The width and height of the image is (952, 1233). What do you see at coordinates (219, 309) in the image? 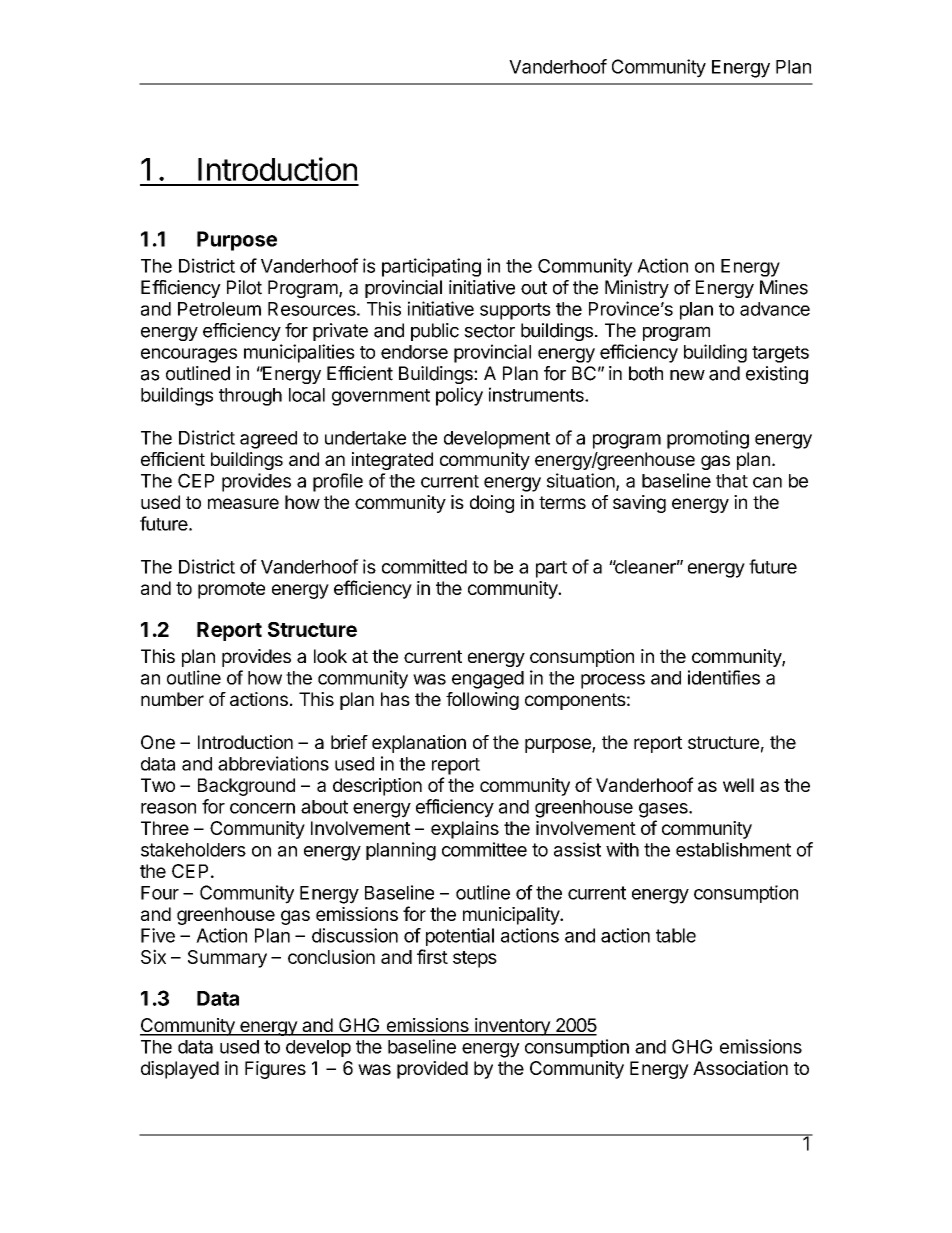
I see `Petroleum` at bounding box center [219, 309].
